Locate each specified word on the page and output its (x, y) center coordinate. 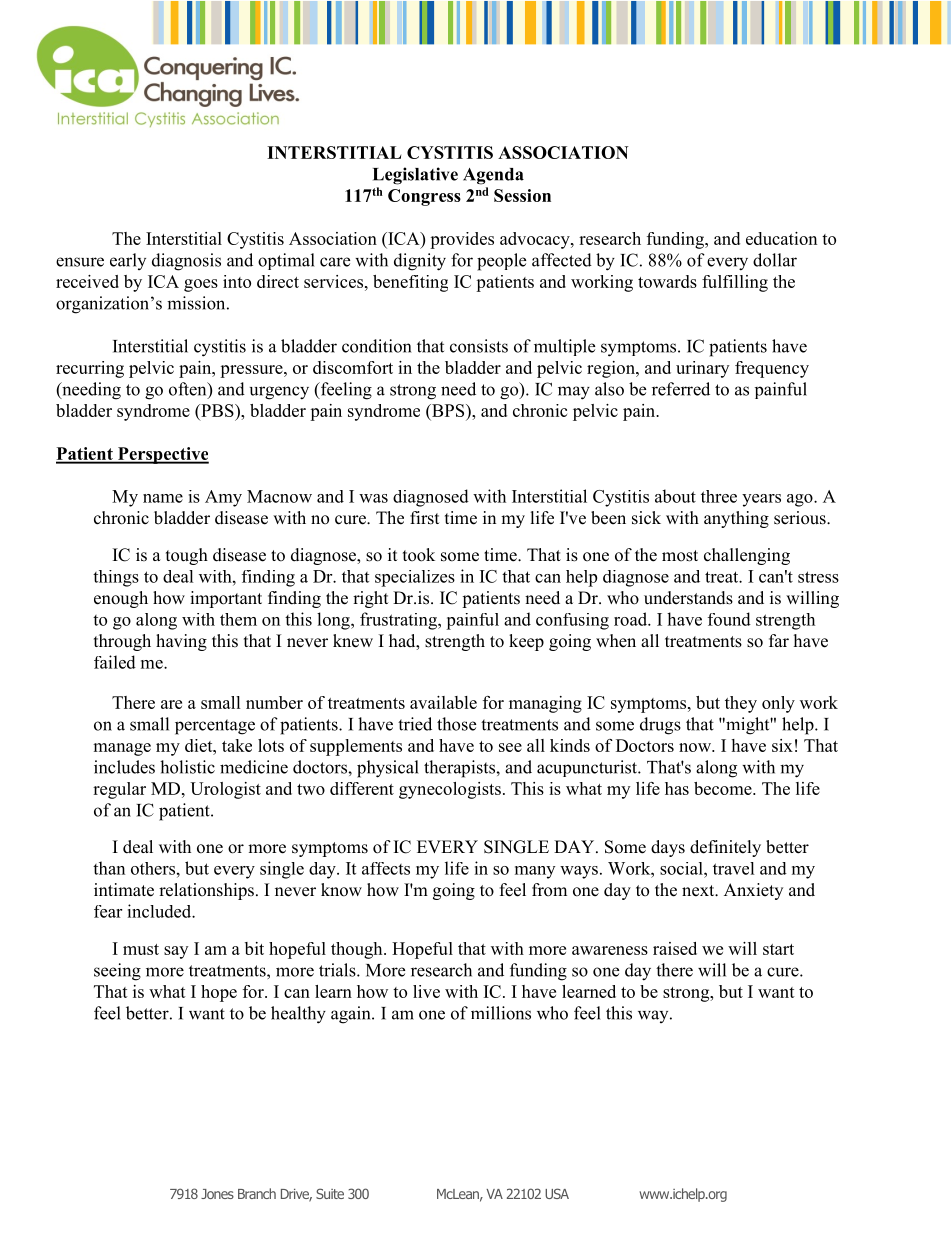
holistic (187, 767)
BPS (448, 410)
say (176, 952)
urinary (702, 369)
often (189, 390)
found (729, 619)
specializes (415, 578)
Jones (217, 1194)
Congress (424, 197)
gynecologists (450, 790)
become (724, 788)
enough (121, 599)
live (426, 991)
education (781, 238)
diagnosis (186, 262)
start (778, 949)
